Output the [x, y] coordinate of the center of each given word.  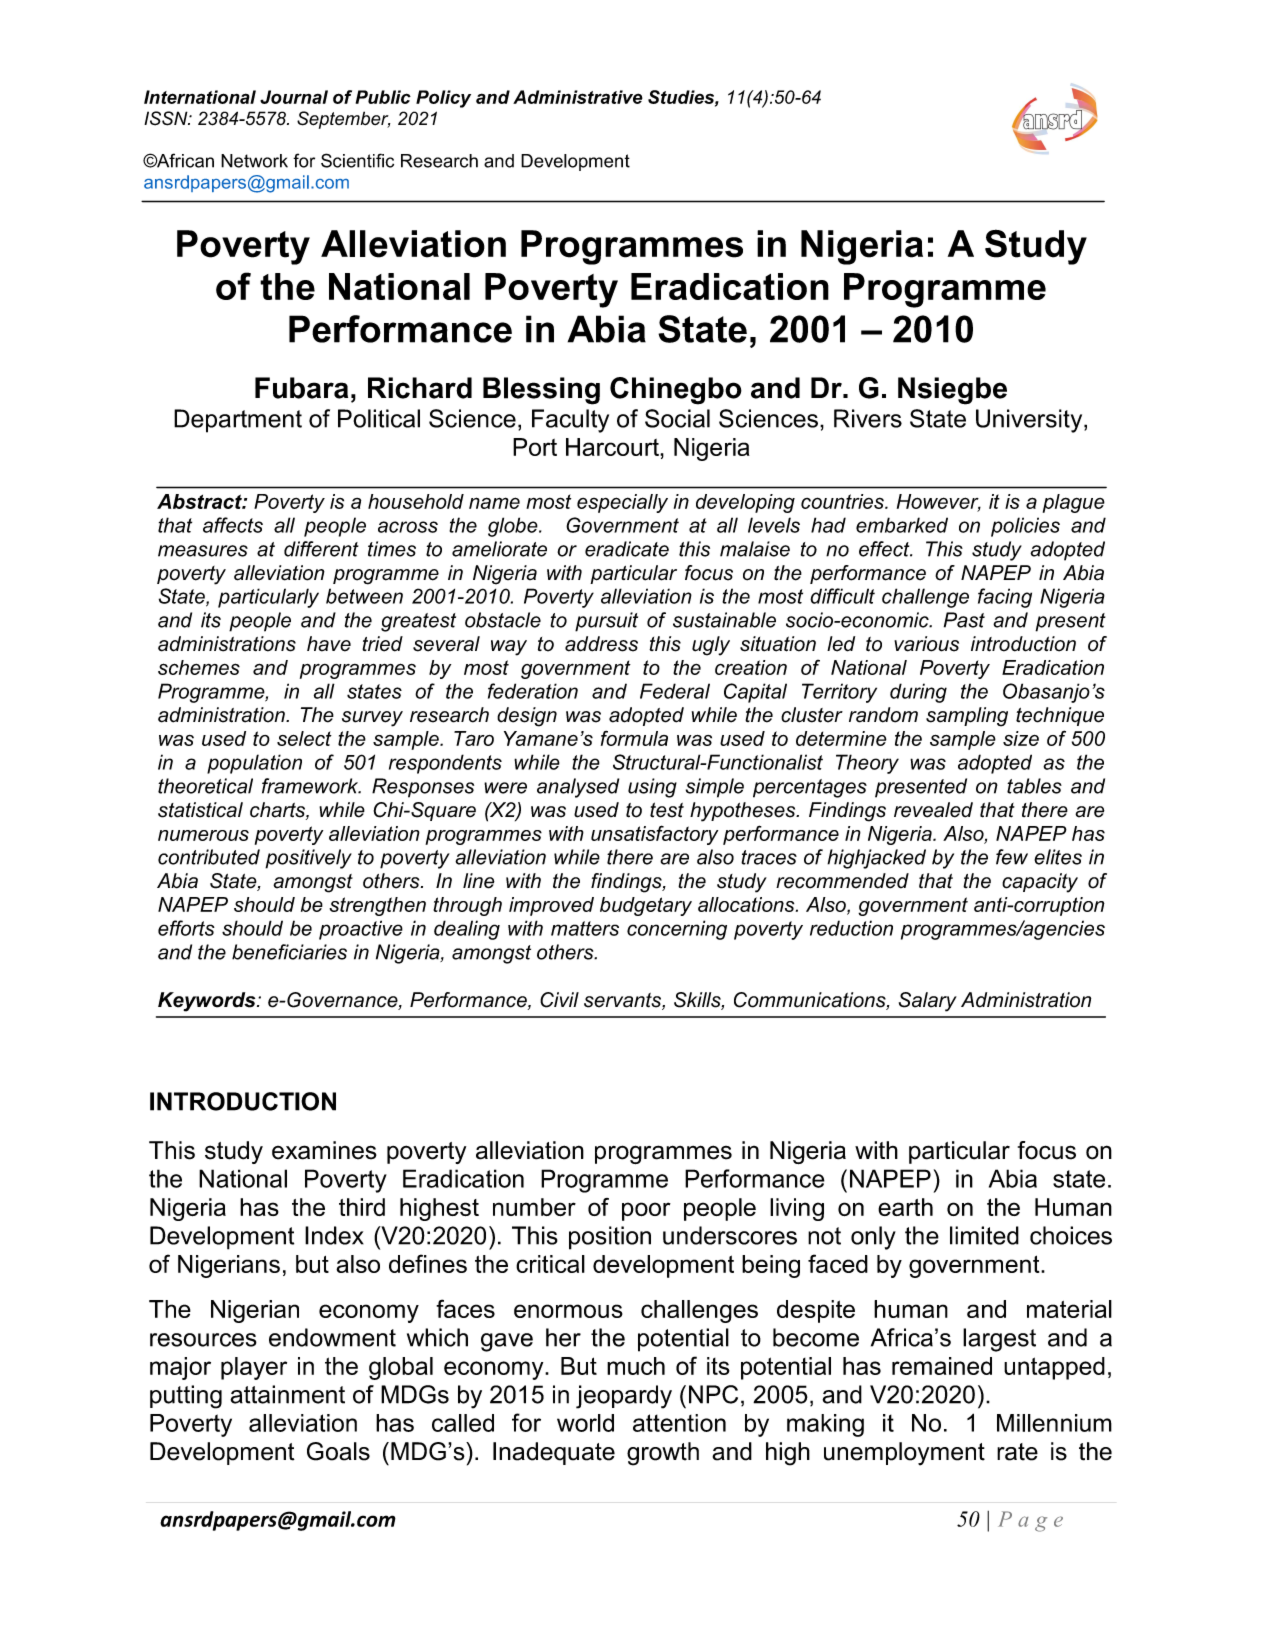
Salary [928, 1002]
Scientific [357, 160]
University [1030, 421]
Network [254, 161]
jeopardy [624, 1397]
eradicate [627, 549]
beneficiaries [289, 952]
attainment [287, 1394]
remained [942, 1366]
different [321, 549]
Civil [559, 1000]
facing [1005, 598]
